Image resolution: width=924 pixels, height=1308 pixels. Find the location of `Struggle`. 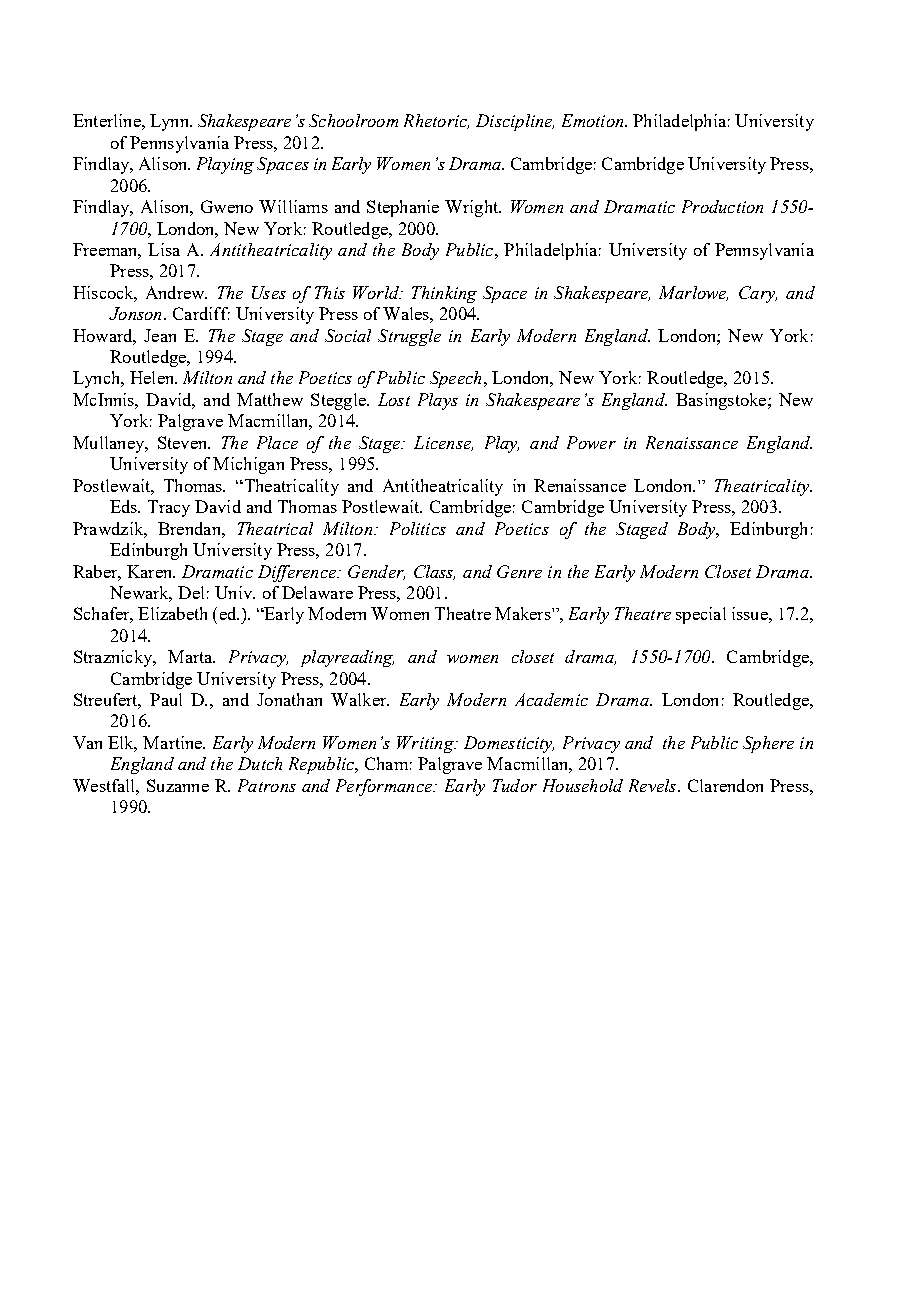

Struggle is located at coordinates (409, 337).
